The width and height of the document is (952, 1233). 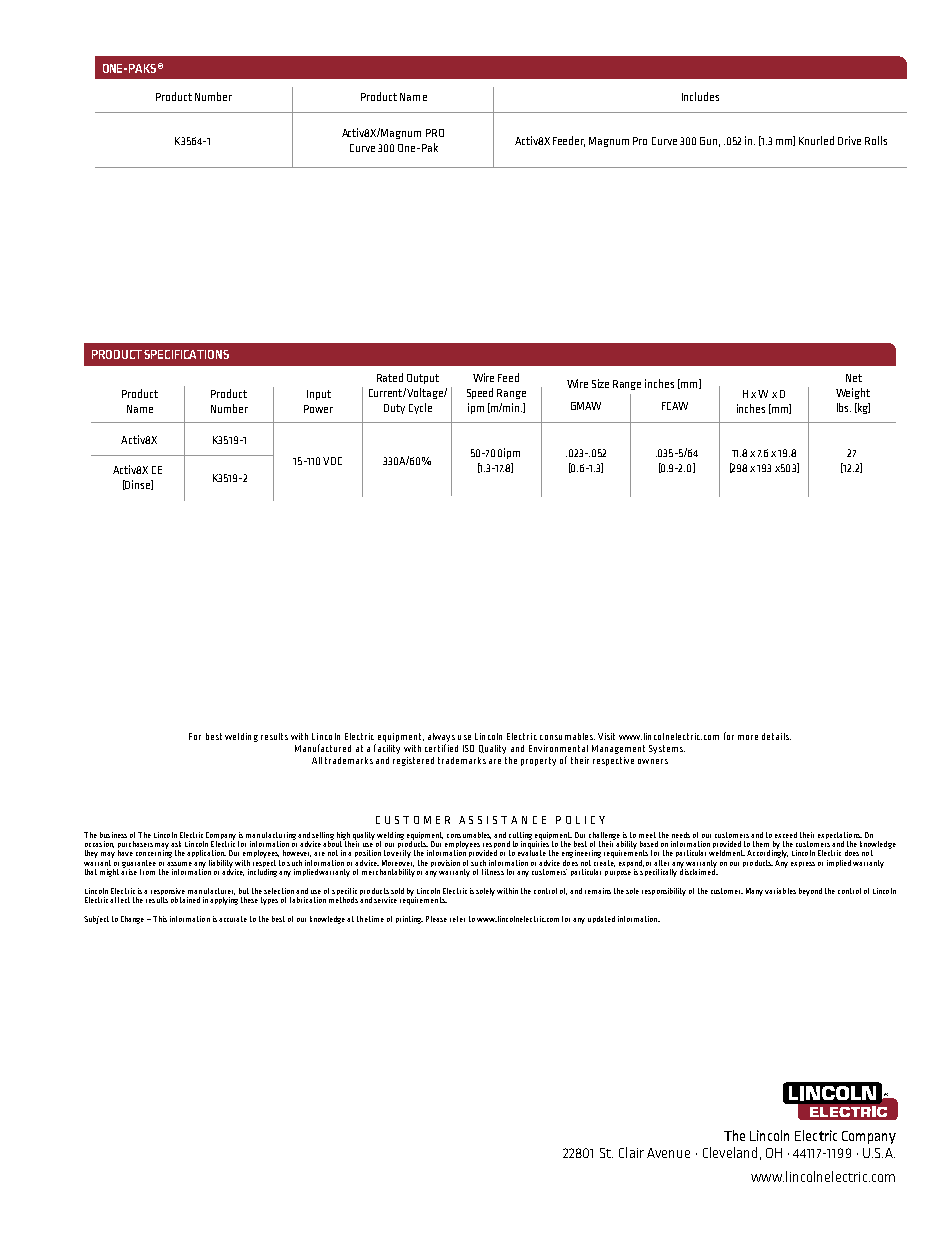 What do you see at coordinates (700, 96) in the document?
I see `Includes` at bounding box center [700, 96].
